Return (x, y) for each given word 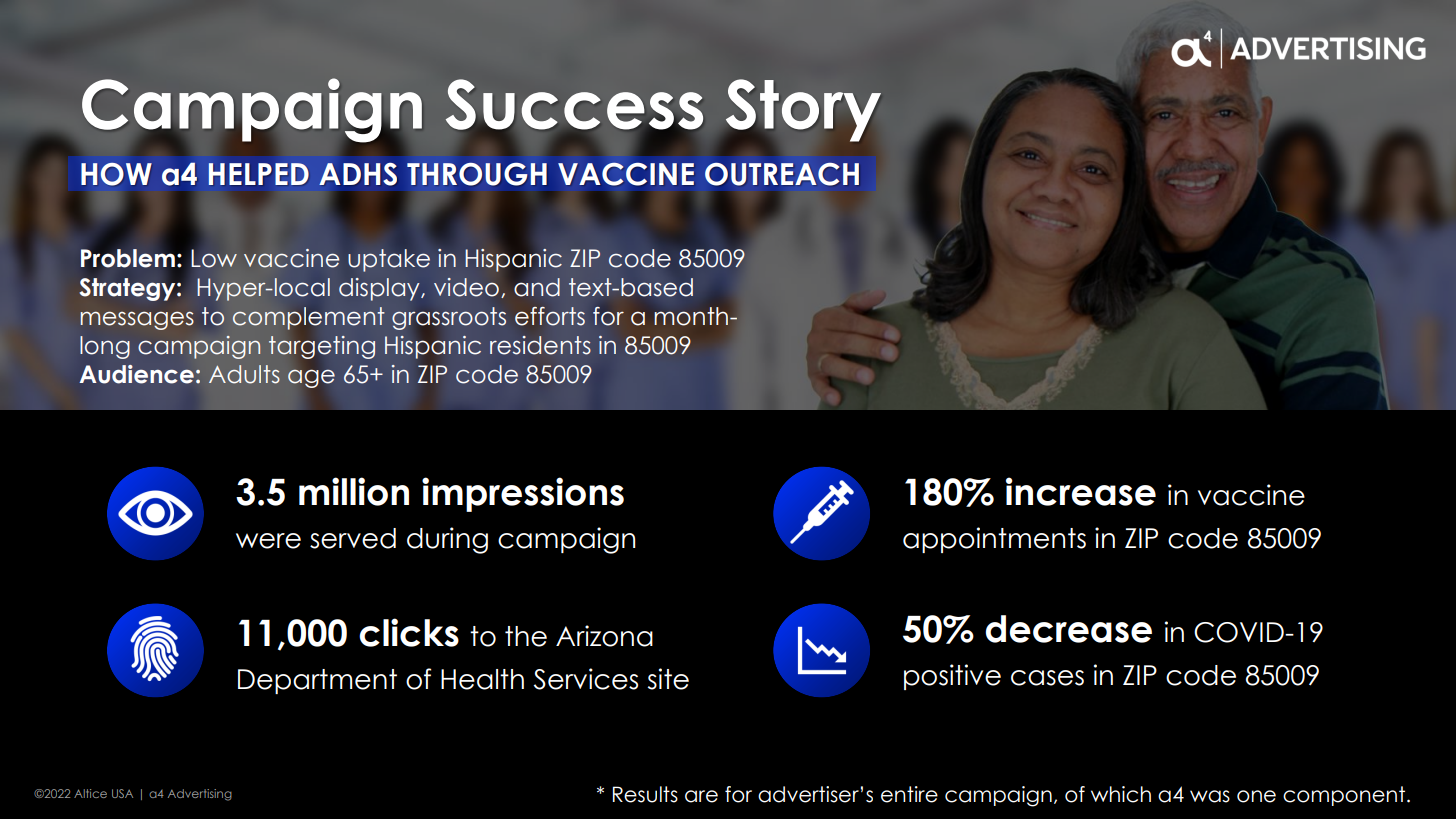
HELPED (259, 174)
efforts (550, 316)
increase (1081, 491)
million (354, 491)
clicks (409, 632)
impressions (523, 494)
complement (309, 318)
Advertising (200, 795)
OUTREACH (782, 174)
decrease (1068, 629)
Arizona (604, 636)
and (537, 287)
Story (802, 111)
